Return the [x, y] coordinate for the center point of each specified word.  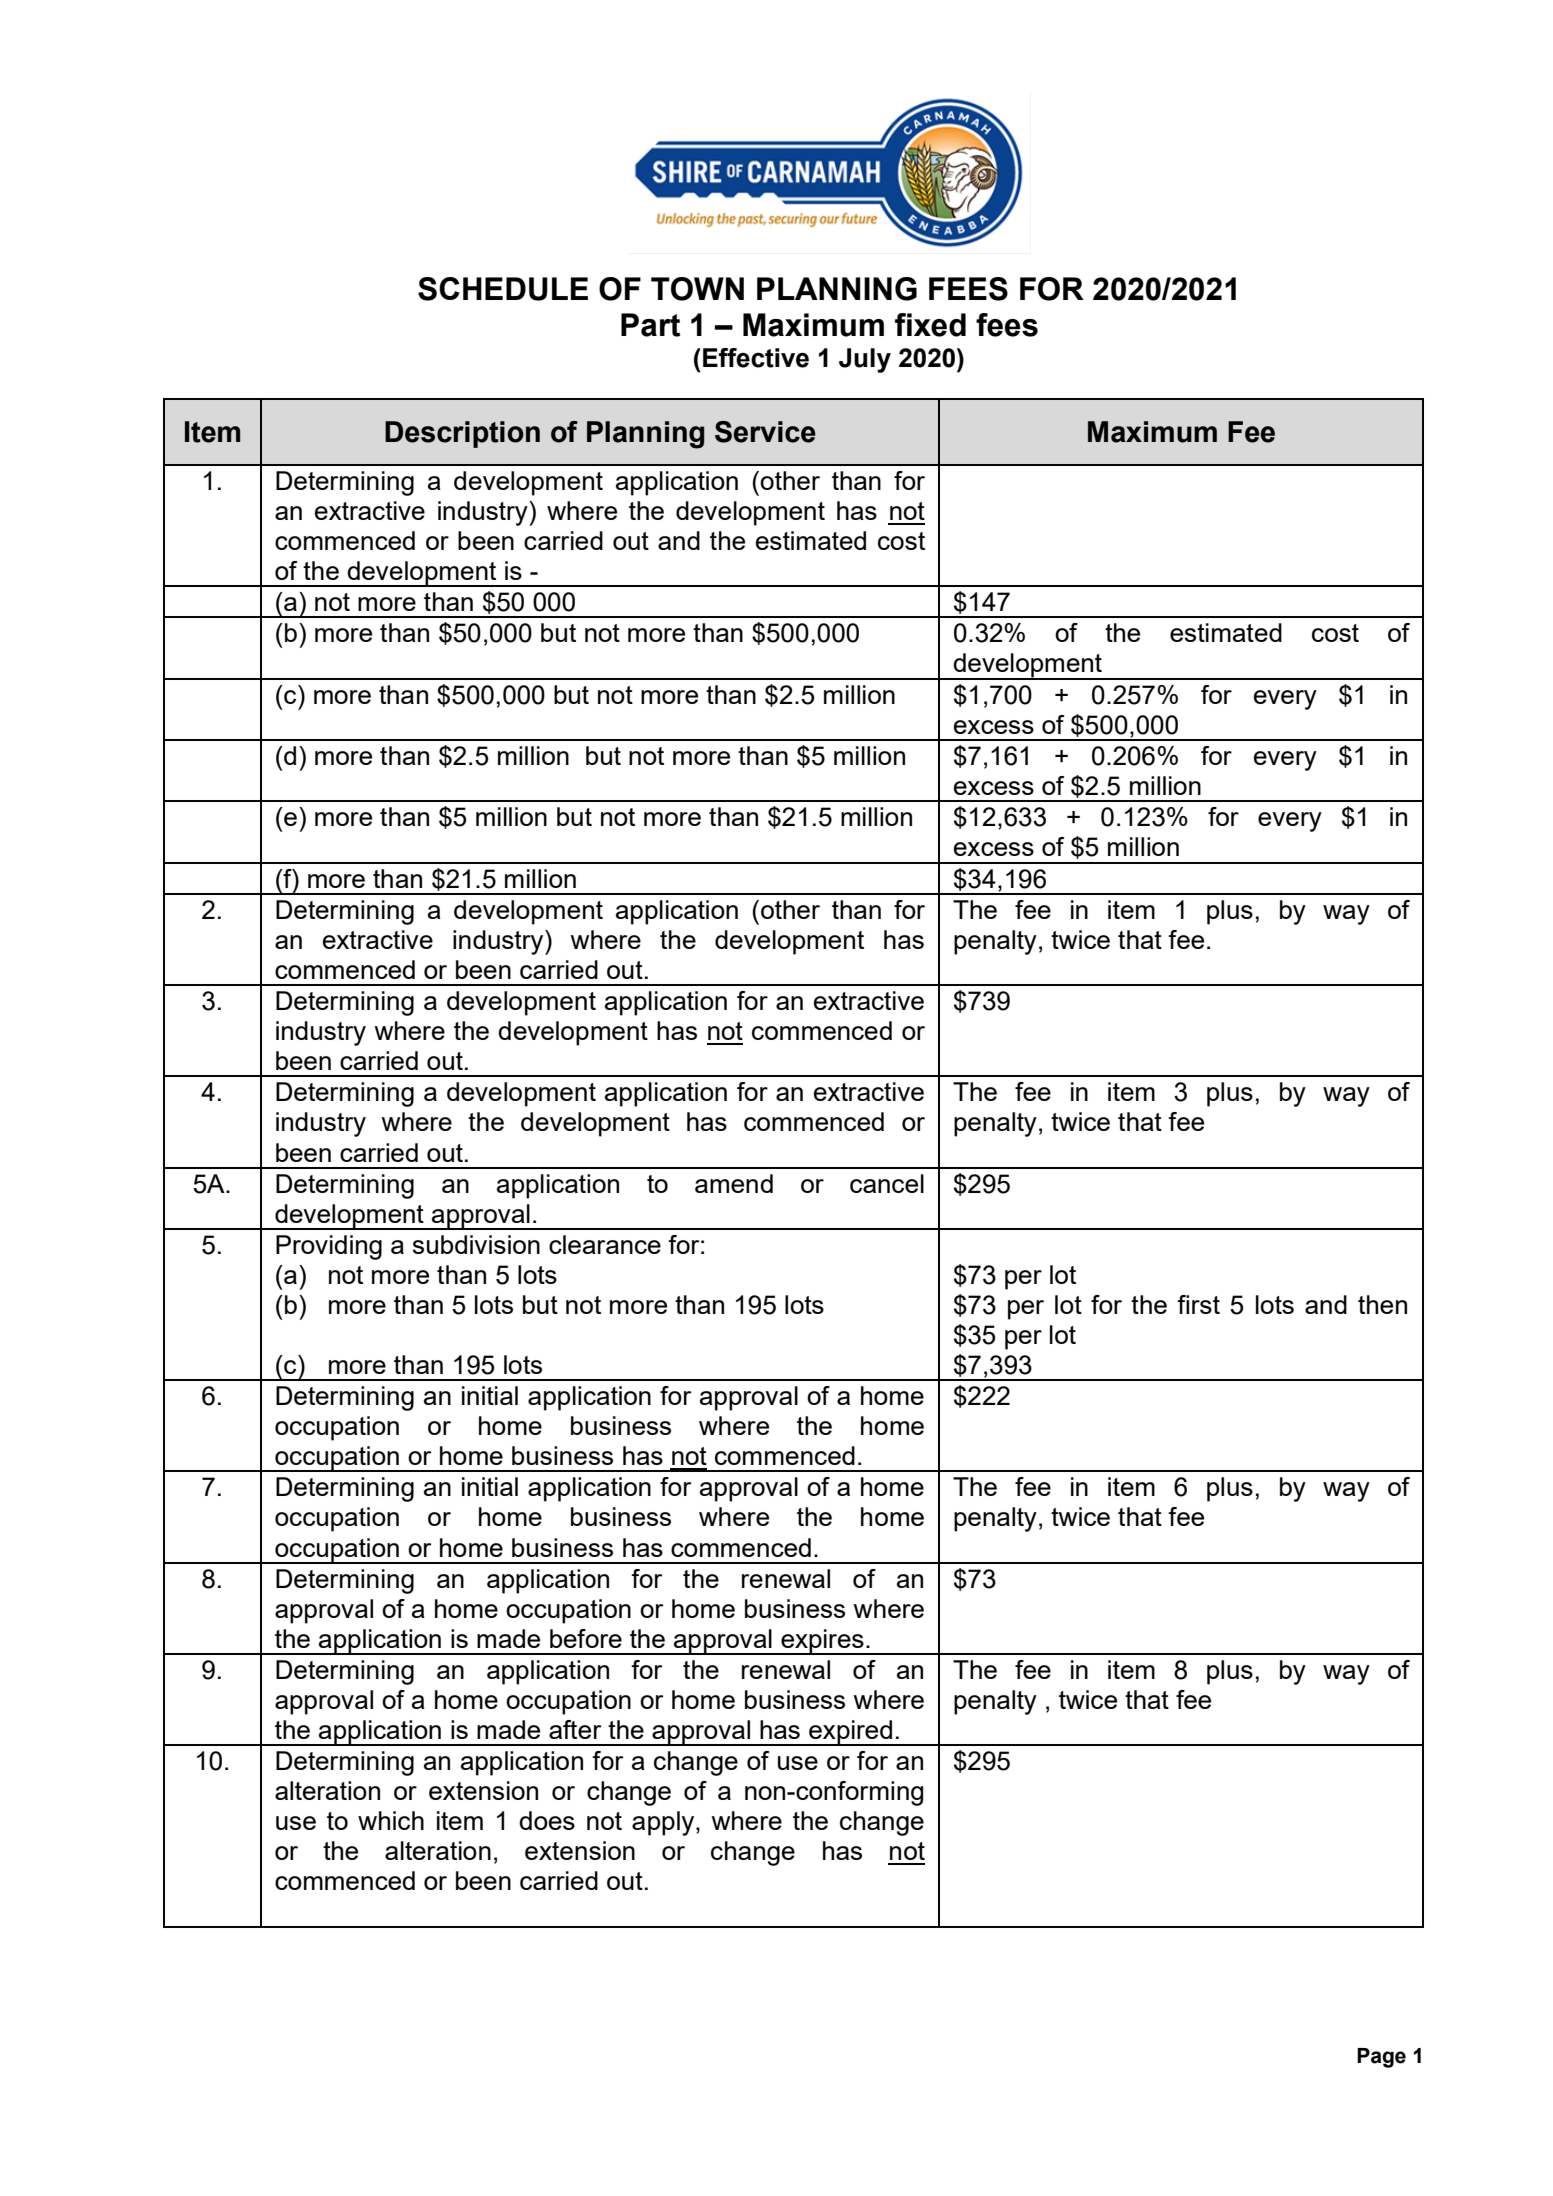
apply [664, 1823]
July [865, 360]
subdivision [476, 1244]
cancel [887, 1183]
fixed [930, 325]
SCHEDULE [503, 289]
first [1198, 1304]
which [391, 1820]
